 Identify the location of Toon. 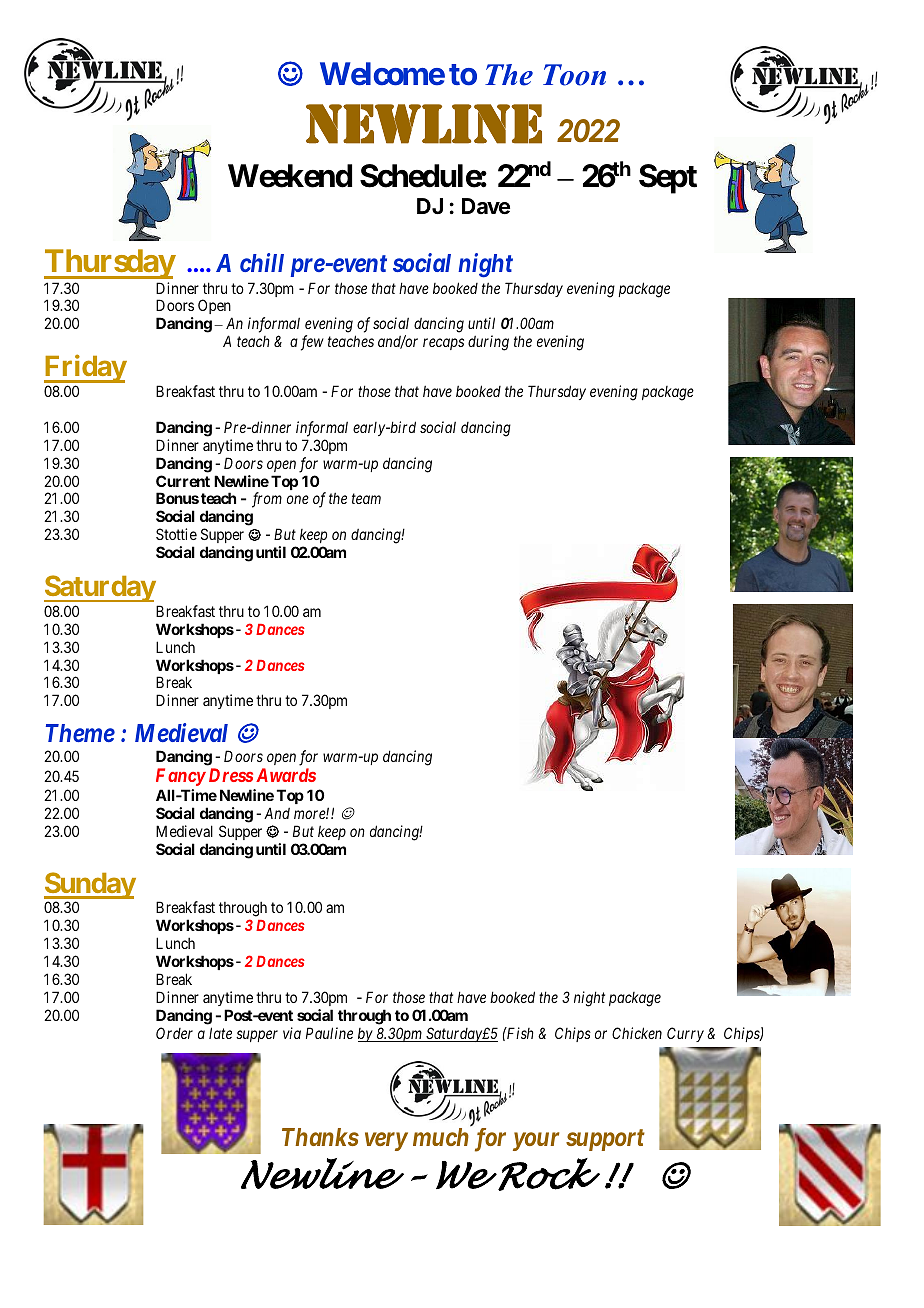
(574, 75).
